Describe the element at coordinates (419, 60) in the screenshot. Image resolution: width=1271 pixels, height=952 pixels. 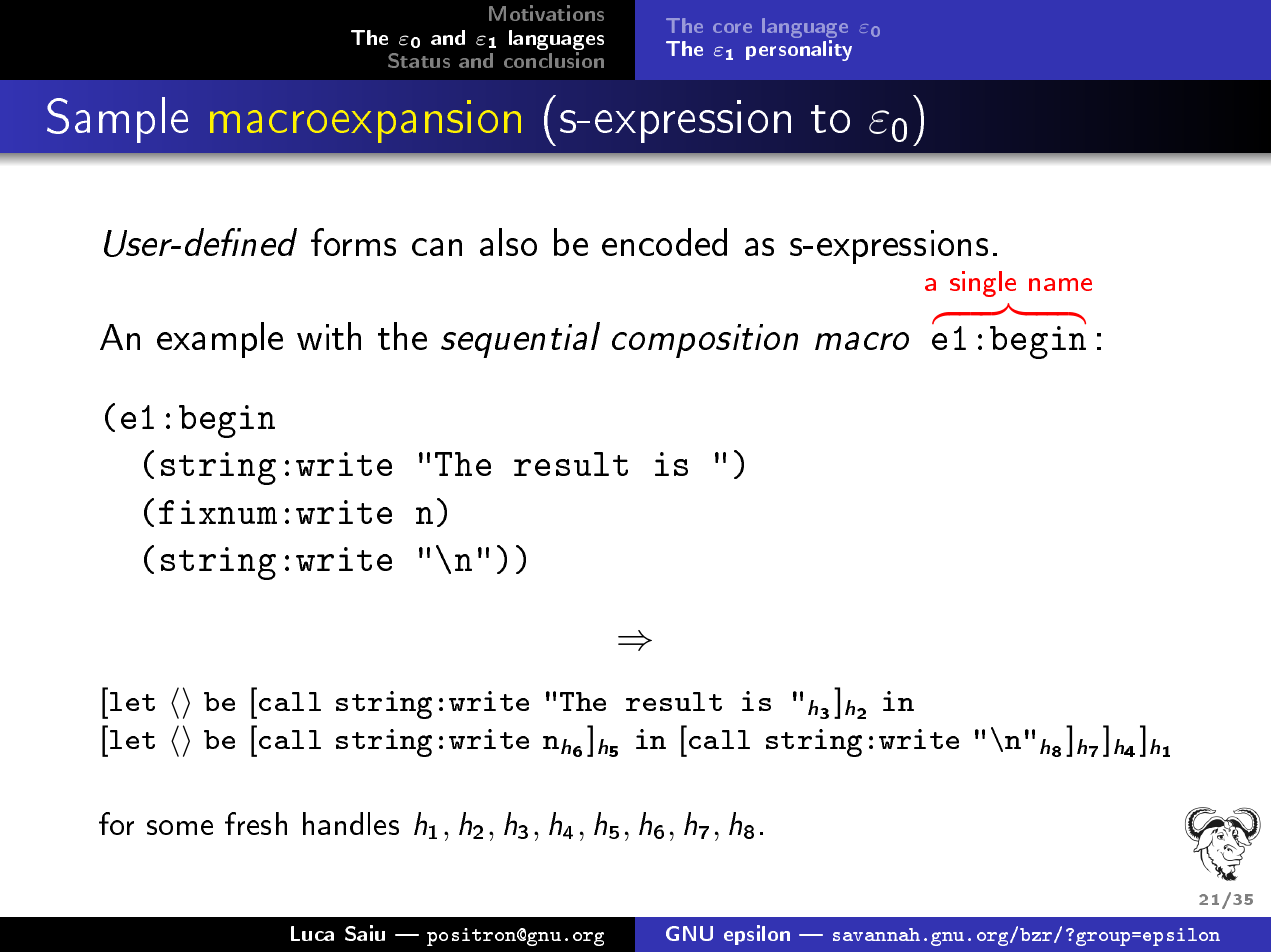
I see `Status` at that location.
